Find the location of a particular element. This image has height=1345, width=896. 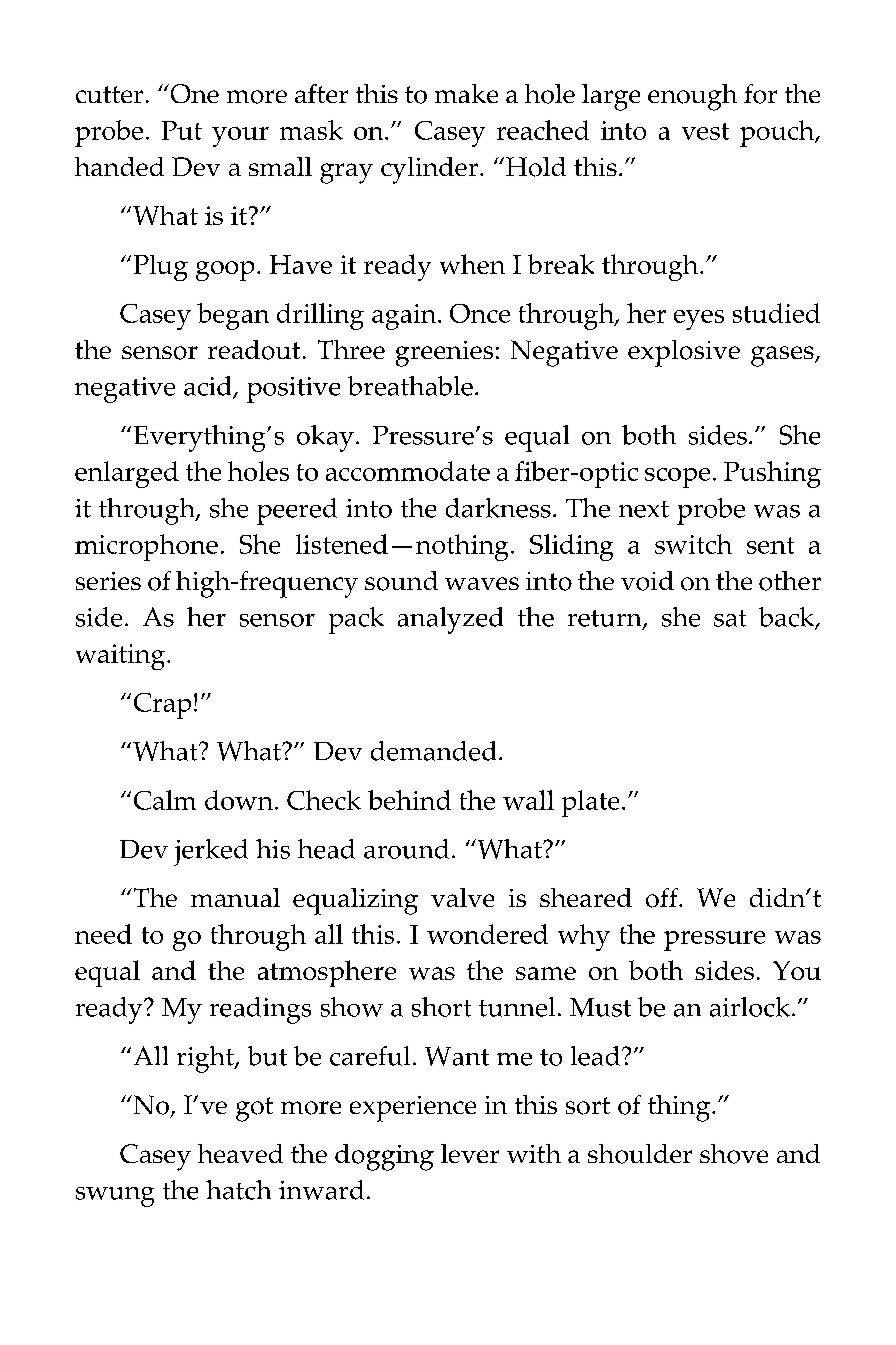

lever is located at coordinates (470, 1153).
